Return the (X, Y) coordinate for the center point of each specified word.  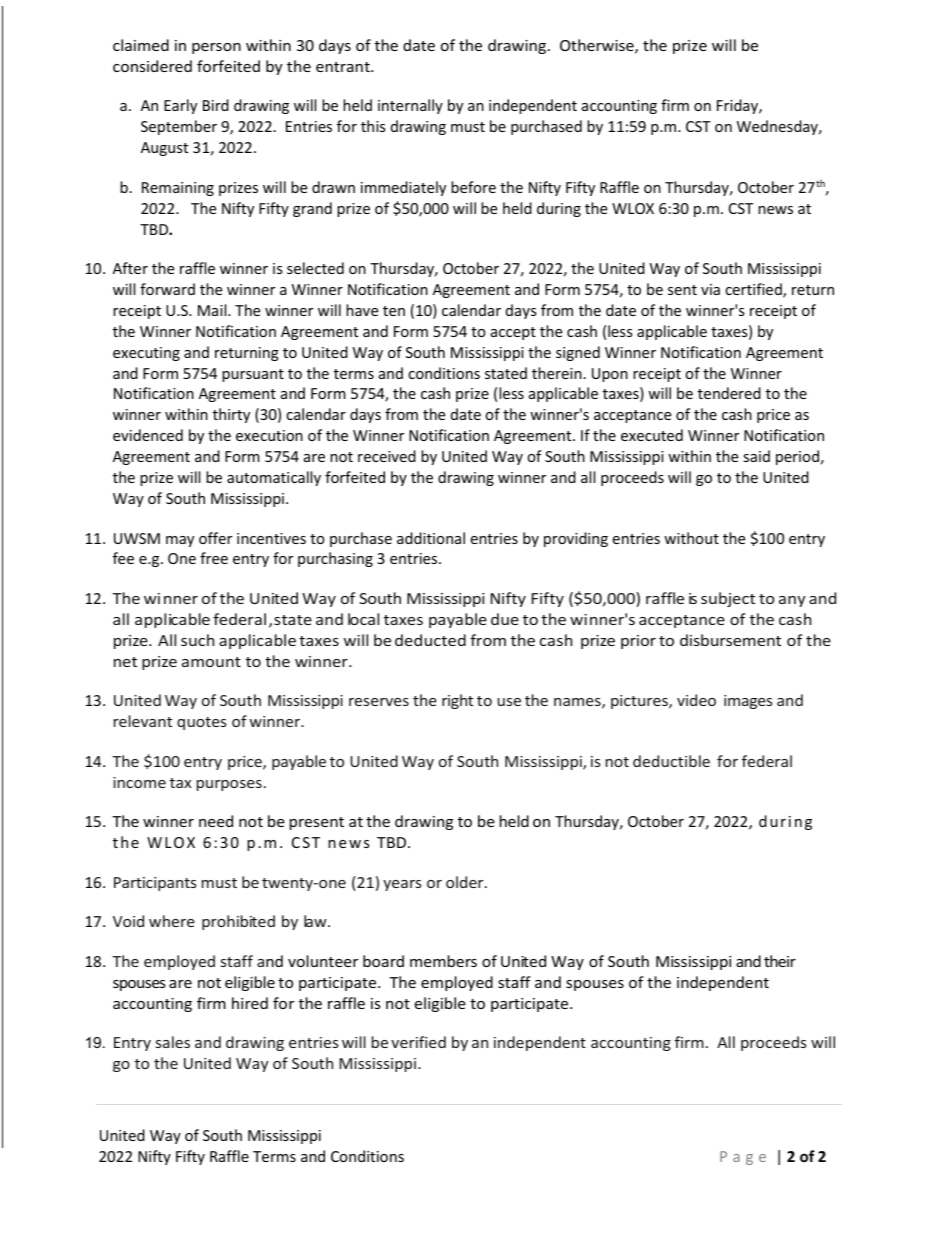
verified (418, 1042)
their (780, 961)
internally (410, 106)
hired (250, 1003)
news (775, 210)
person (216, 48)
